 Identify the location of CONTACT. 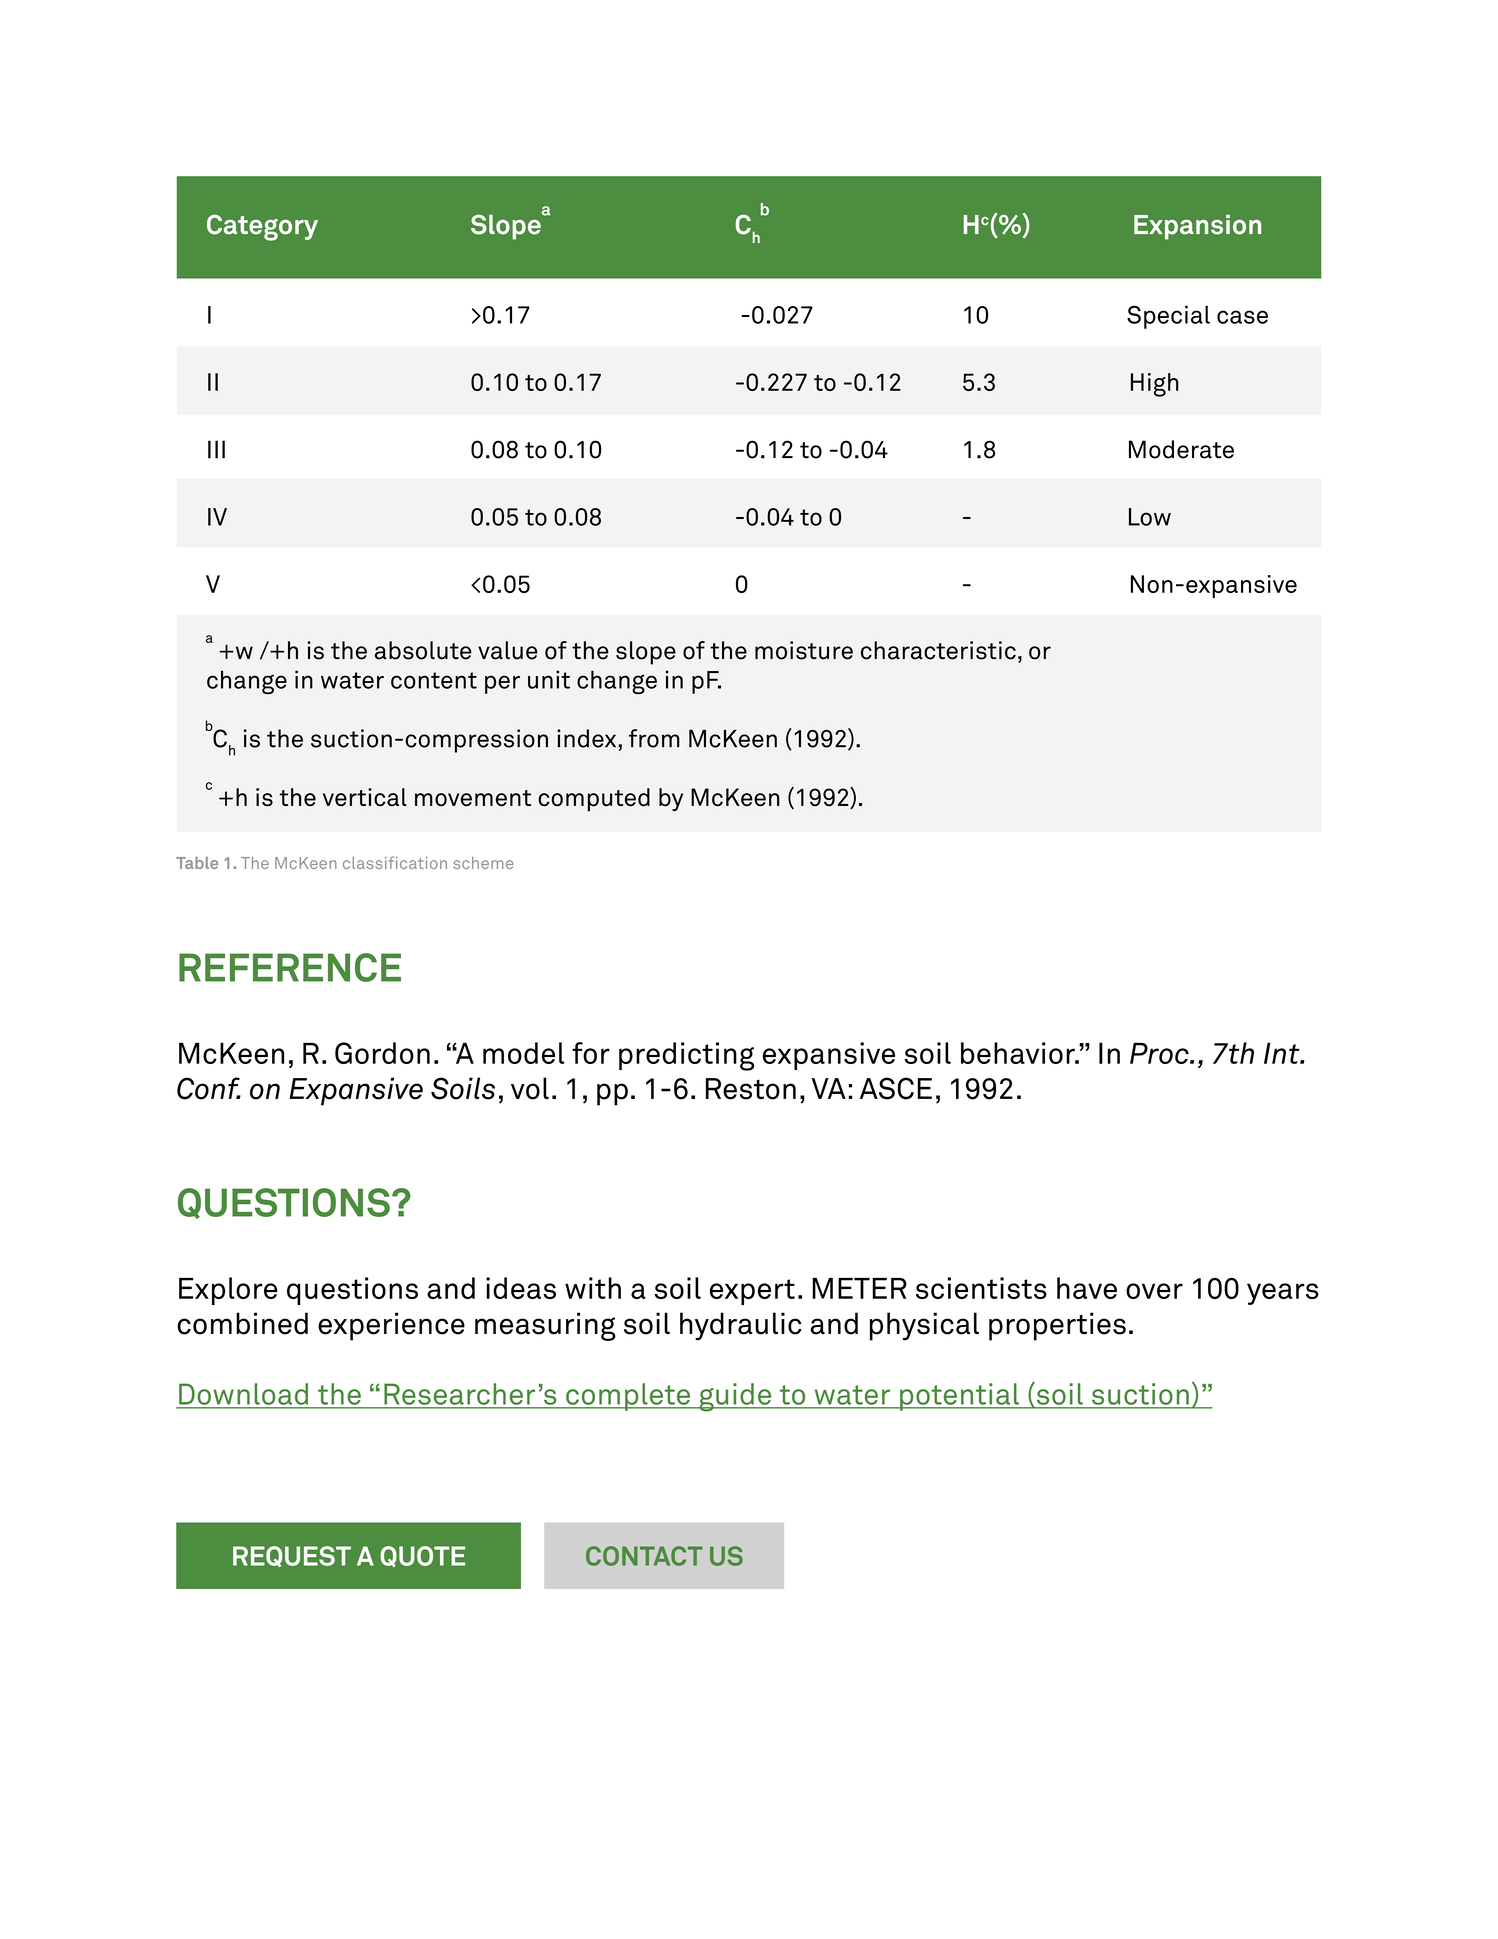
(644, 1556).
